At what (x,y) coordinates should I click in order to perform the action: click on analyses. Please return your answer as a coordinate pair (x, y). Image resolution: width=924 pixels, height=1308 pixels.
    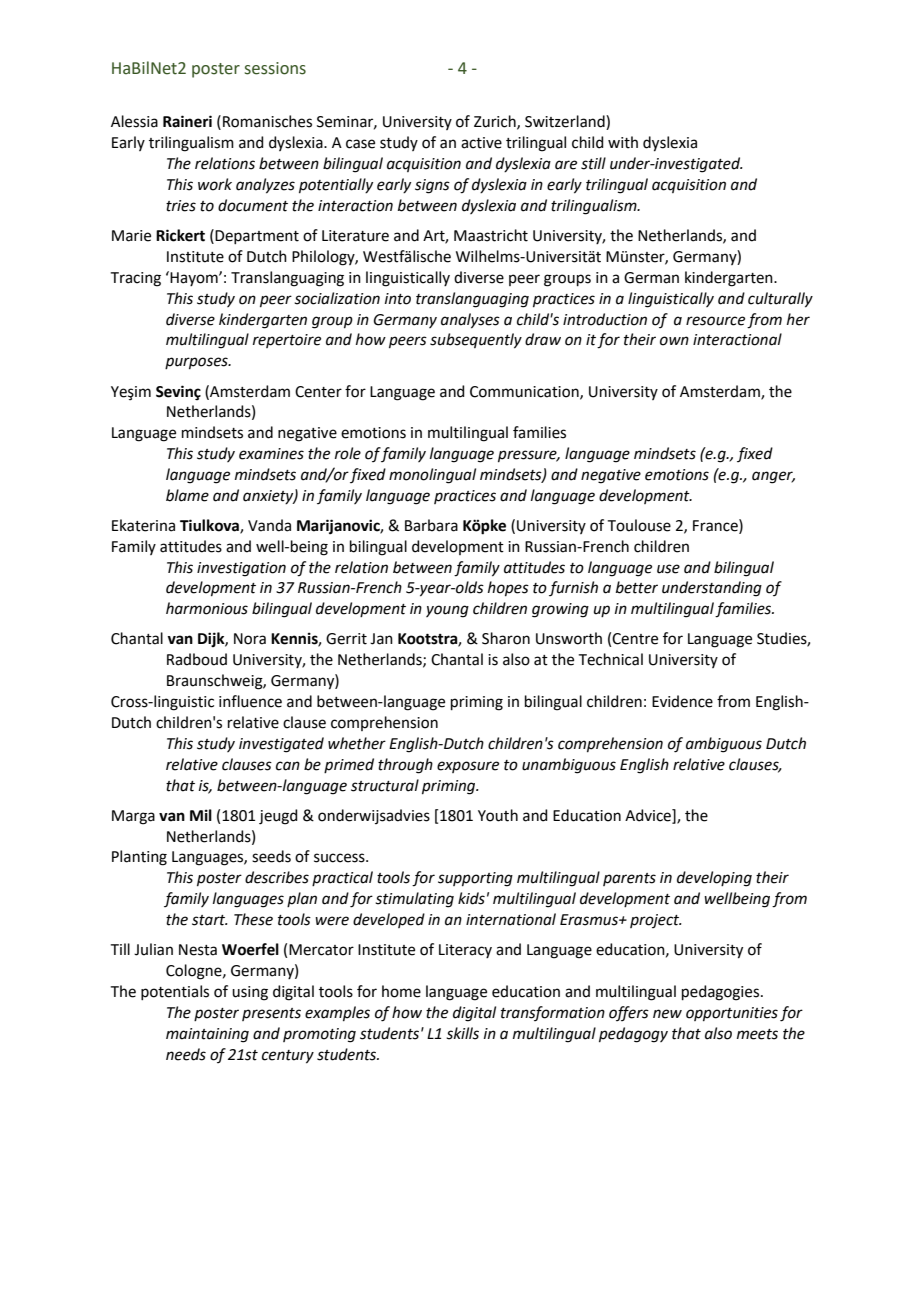
    Looking at the image, I should click on (470, 321).
